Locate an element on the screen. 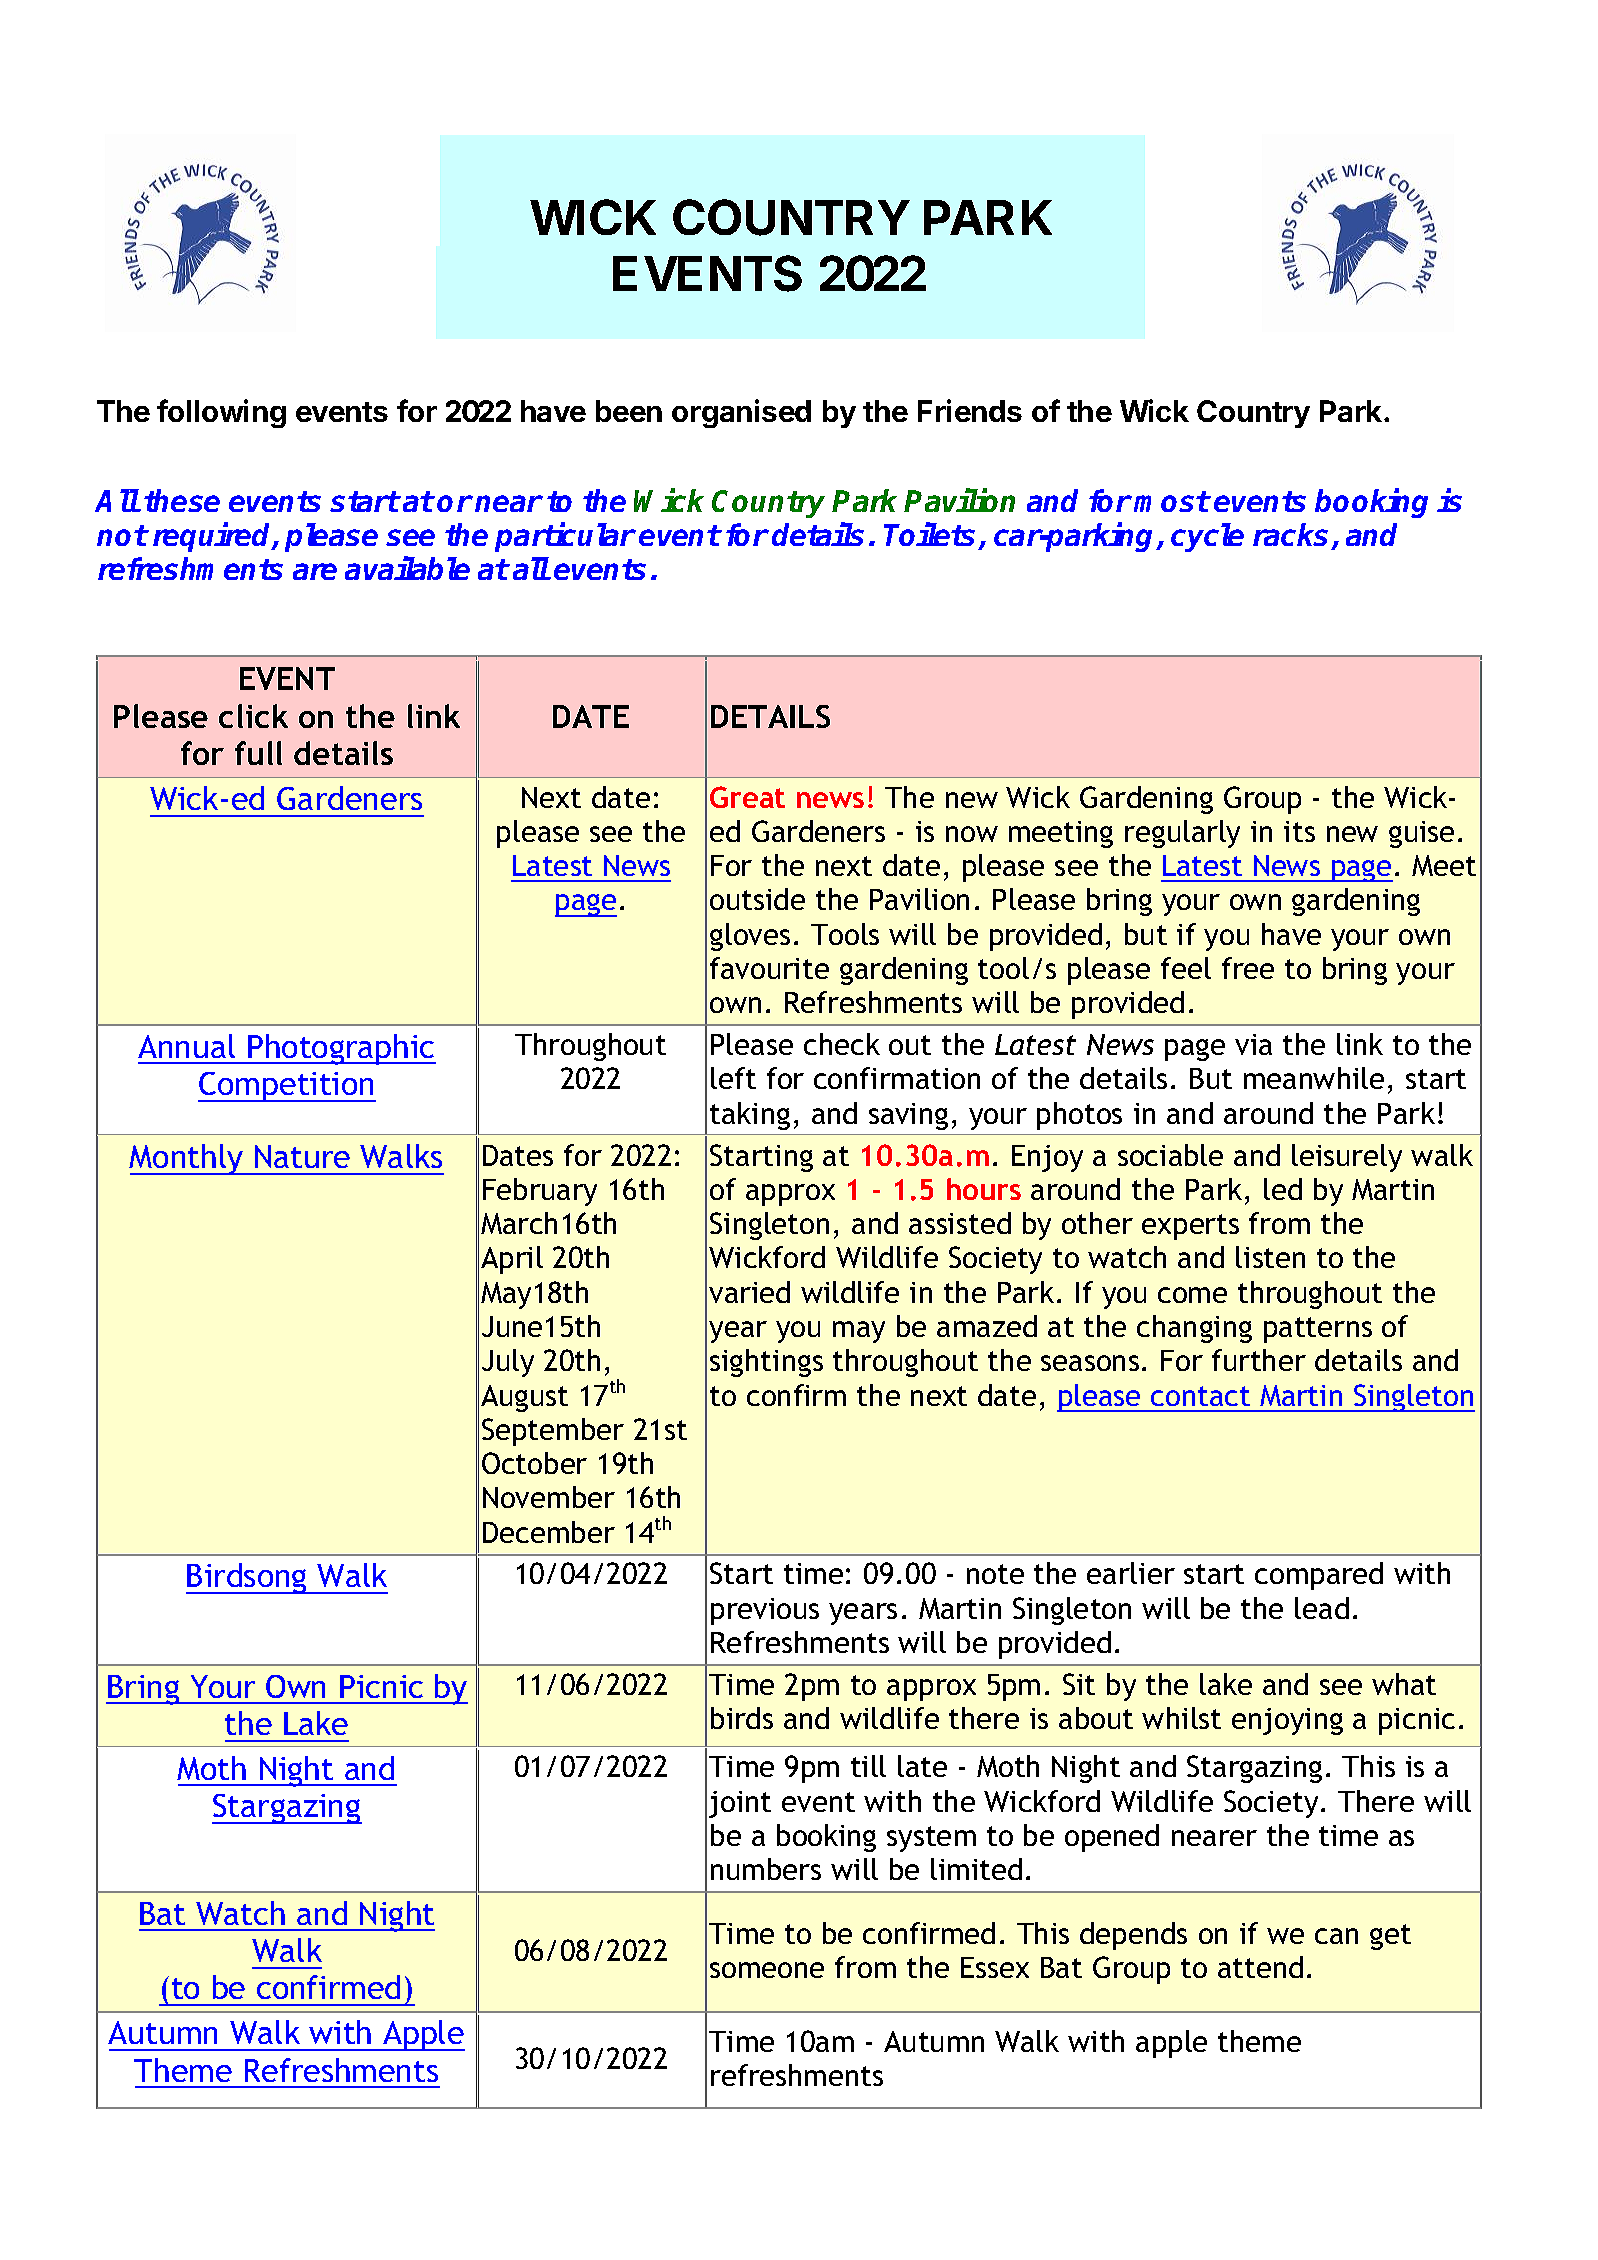 The height and width of the screenshot is (2260, 1598). taking is located at coordinates (750, 1116).
